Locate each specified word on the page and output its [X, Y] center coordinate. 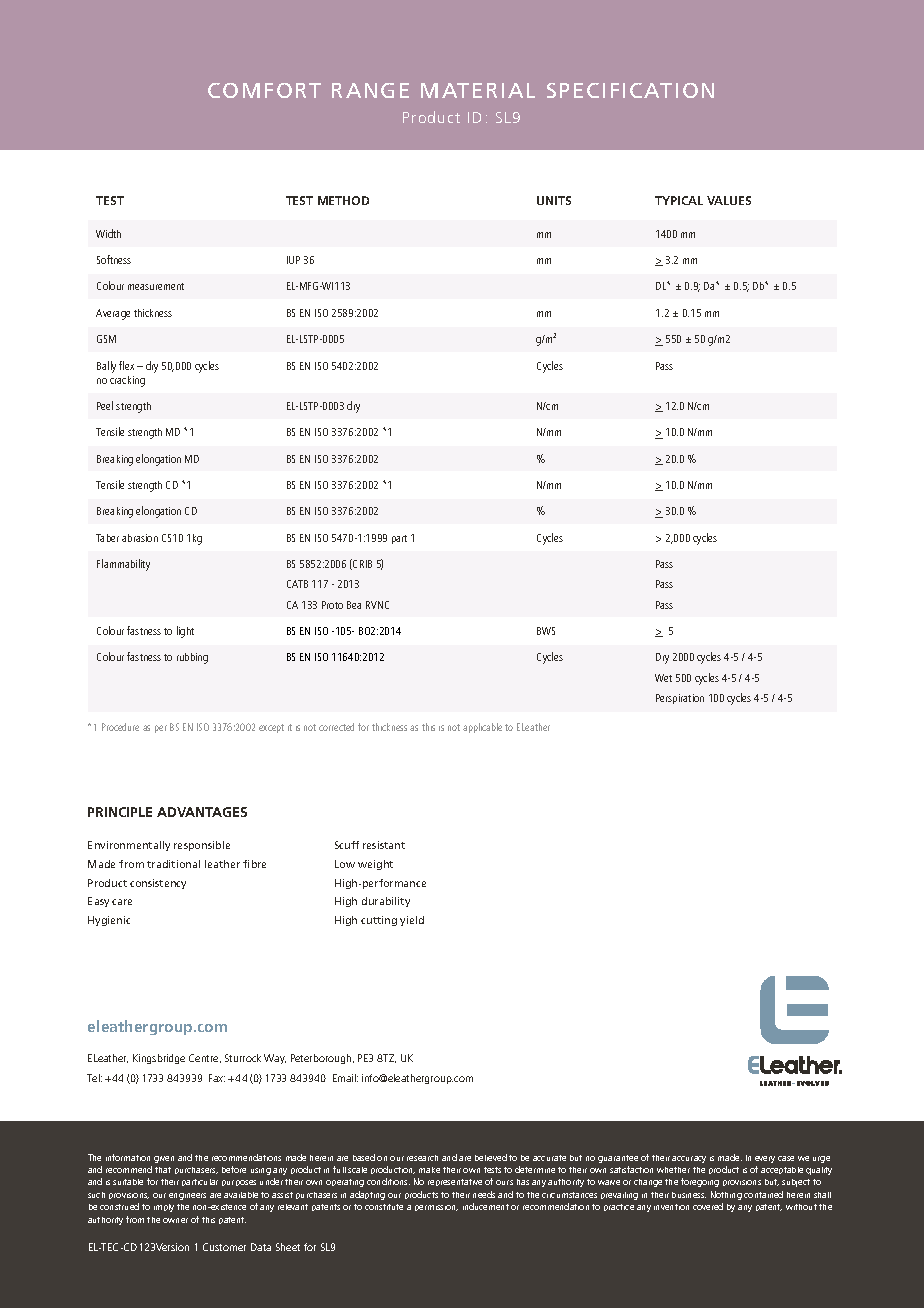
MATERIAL [478, 90]
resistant [384, 845]
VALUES [729, 200]
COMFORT [264, 90]
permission [436, 1208]
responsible [202, 846]
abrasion [140, 538]
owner [175, 1220]
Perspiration [680, 699]
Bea [354, 605]
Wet [663, 678]
